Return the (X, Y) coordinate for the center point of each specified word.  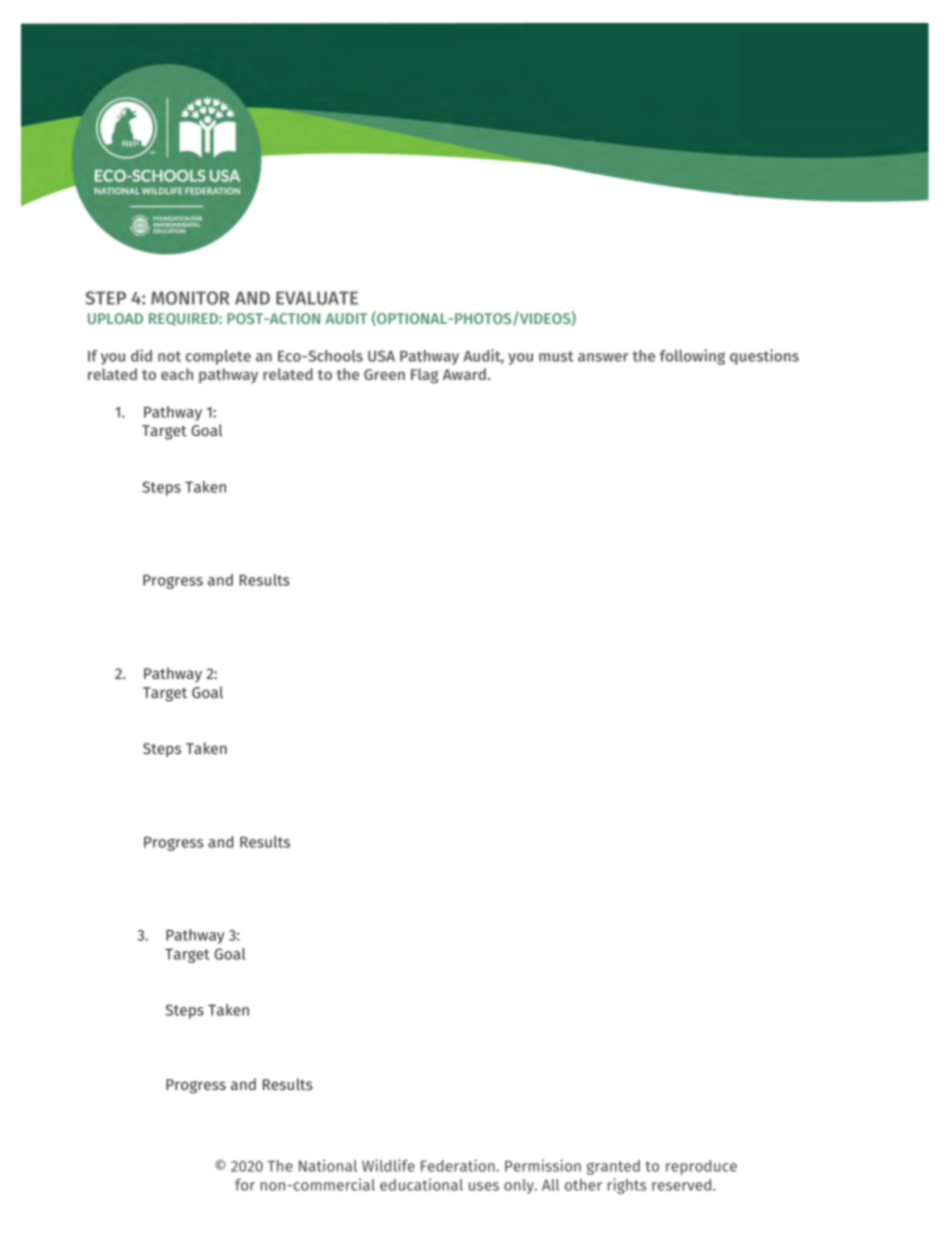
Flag (425, 376)
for (245, 1185)
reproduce (701, 1167)
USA (381, 356)
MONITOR (190, 298)
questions (764, 357)
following (692, 357)
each (177, 374)
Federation (459, 1165)
